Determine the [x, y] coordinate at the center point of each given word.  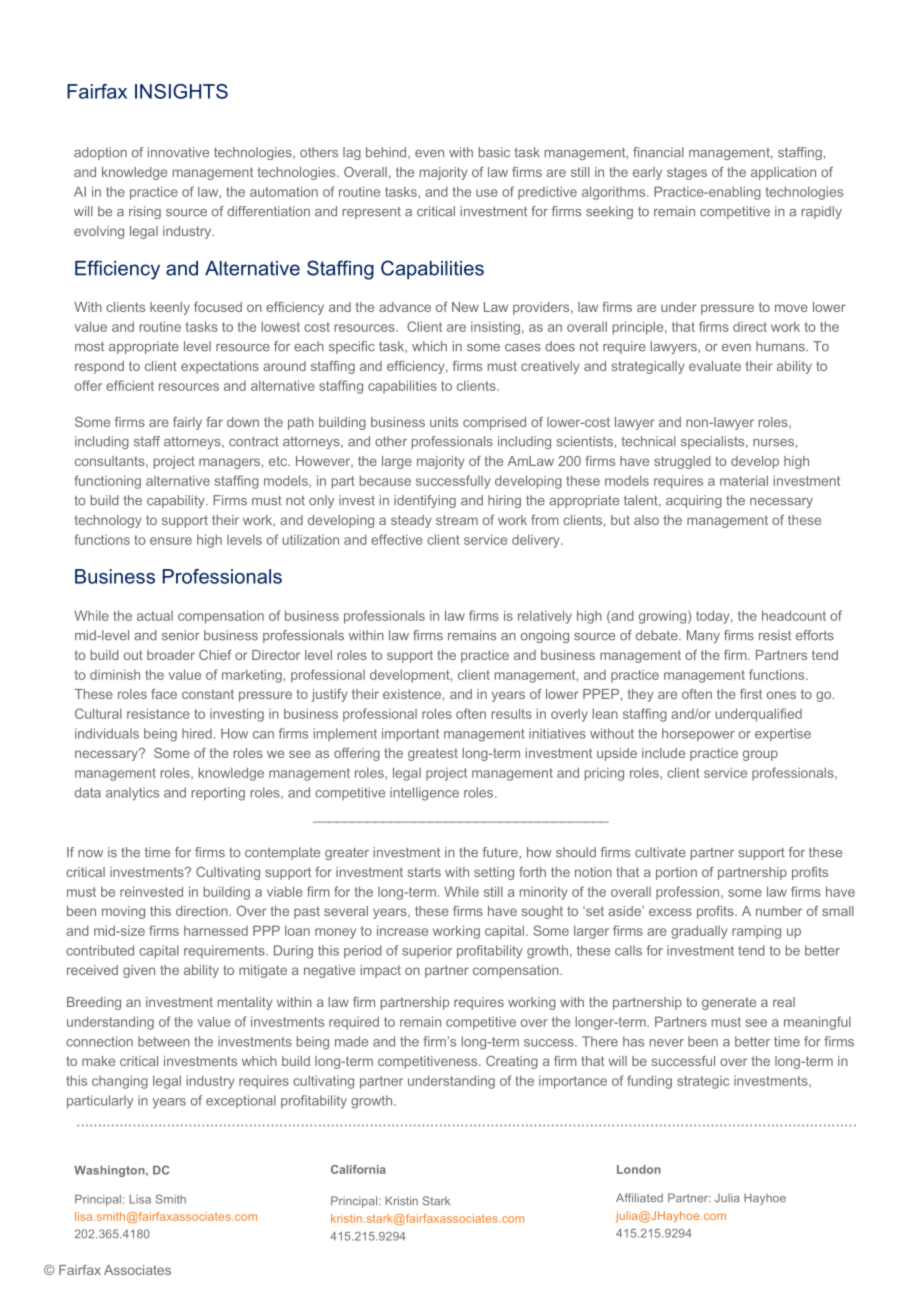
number [779, 911]
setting [494, 873]
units [444, 422]
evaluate [715, 366]
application [783, 173]
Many [703, 636]
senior [181, 635]
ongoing [545, 636]
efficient [130, 385]
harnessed [216, 931]
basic [494, 152]
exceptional [241, 1101]
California [358, 1169]
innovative [178, 152]
